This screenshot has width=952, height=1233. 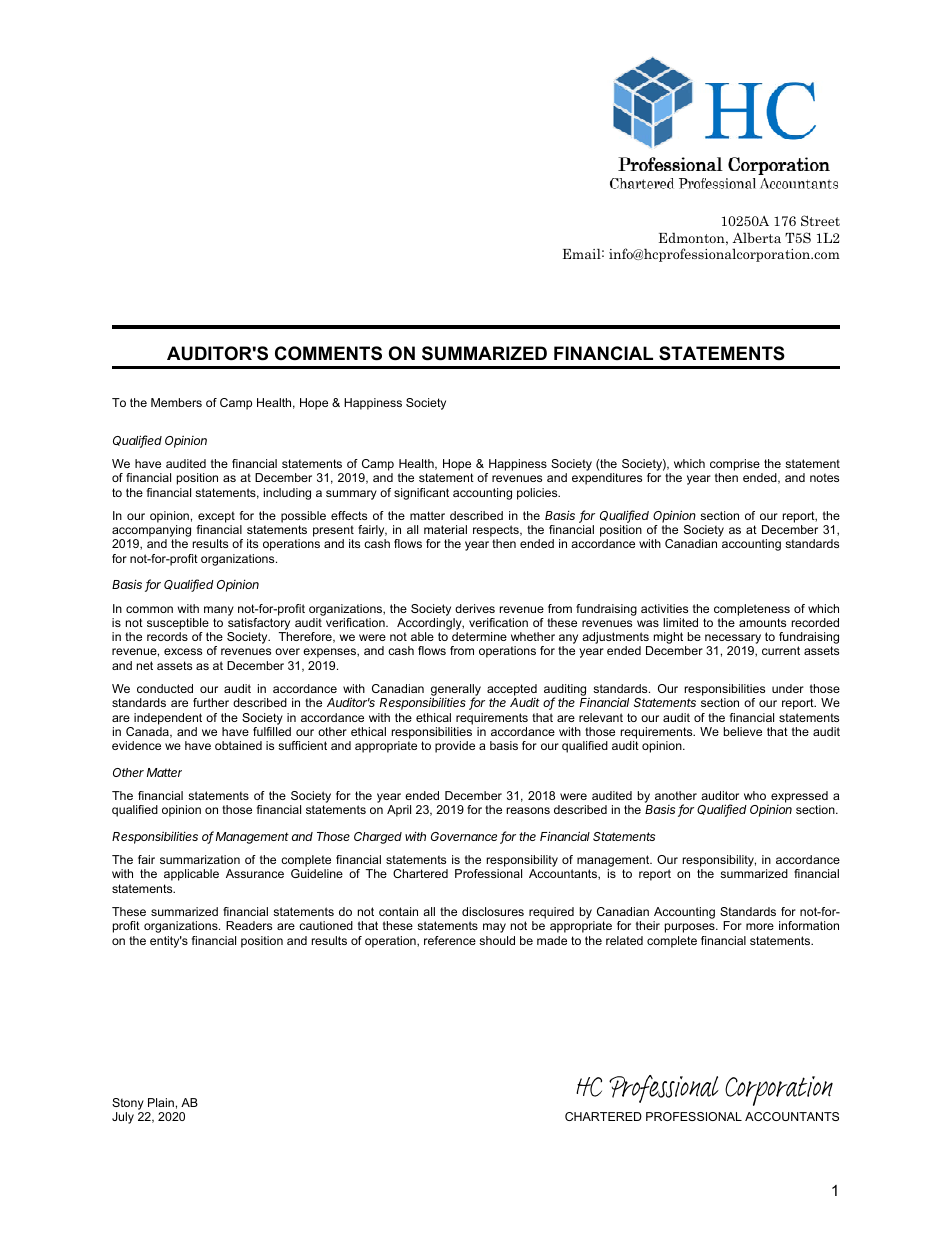 I want to click on Street, so click(x=820, y=220).
